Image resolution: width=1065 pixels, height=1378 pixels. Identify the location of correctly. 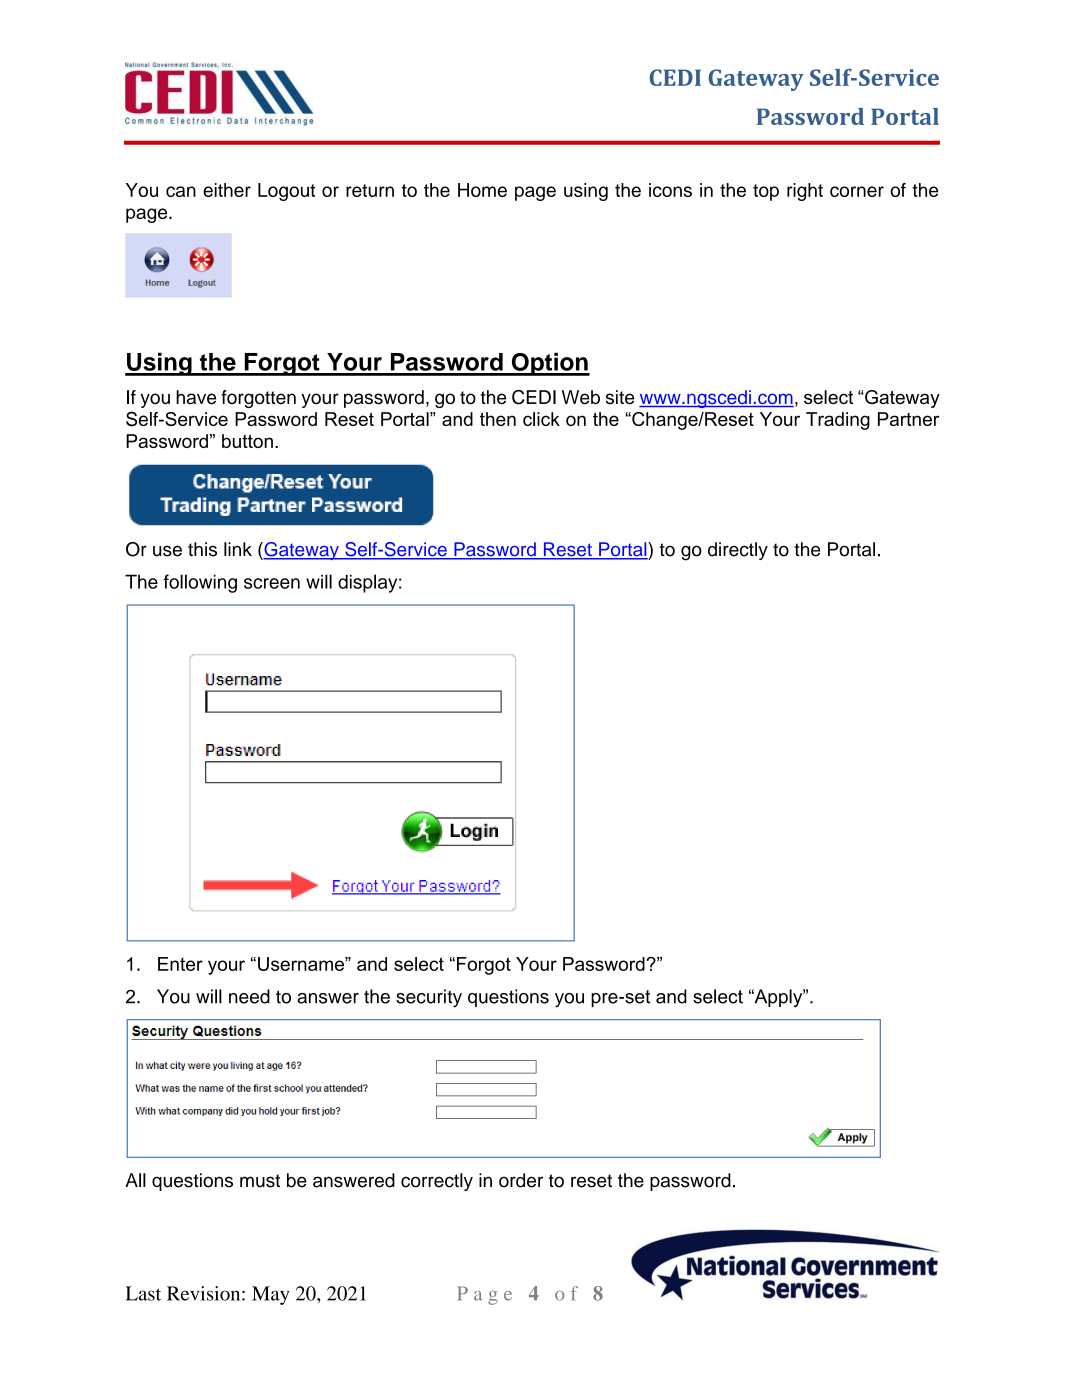
(437, 1182).
